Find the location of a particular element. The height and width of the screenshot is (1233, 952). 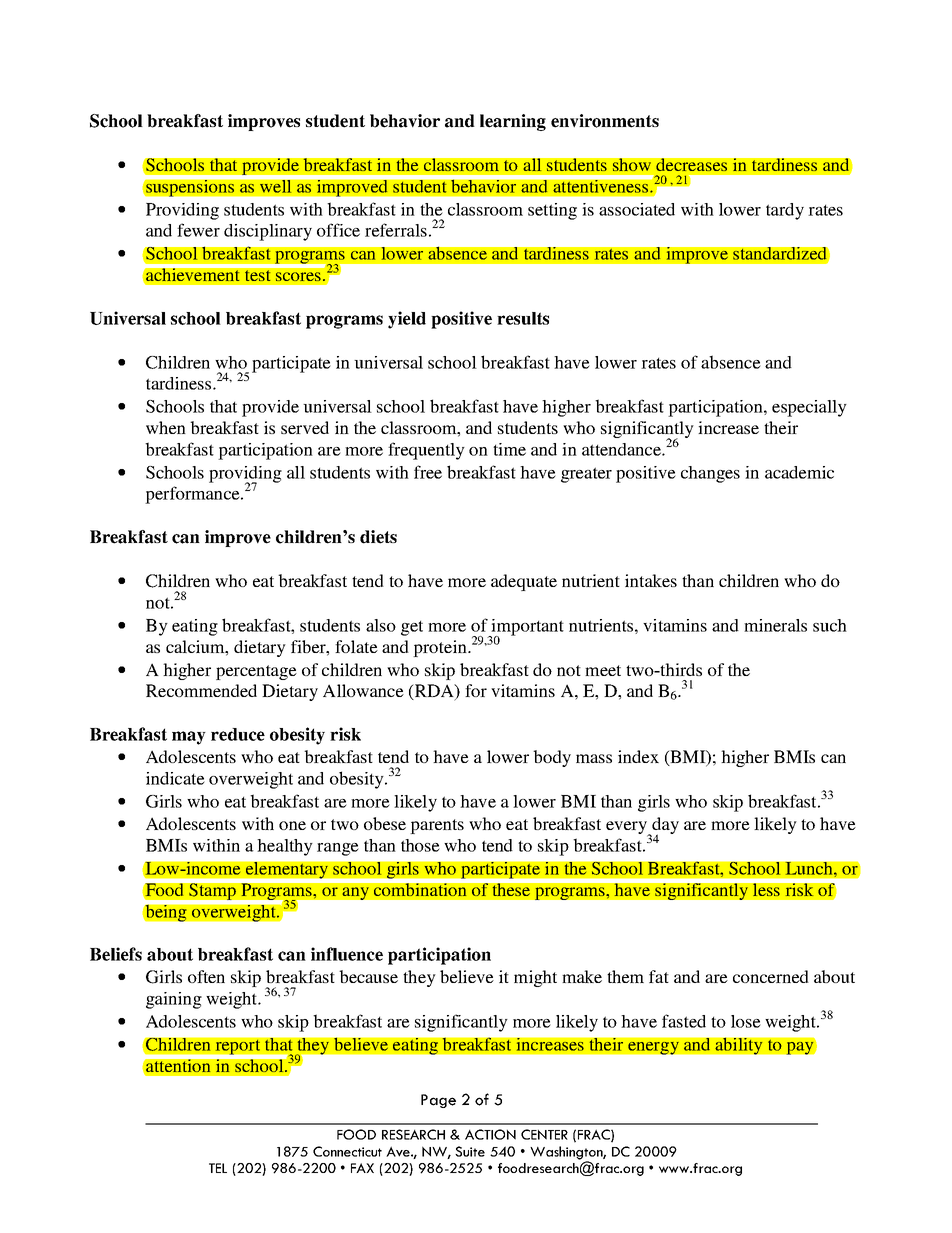

tardy is located at coordinates (785, 211).
